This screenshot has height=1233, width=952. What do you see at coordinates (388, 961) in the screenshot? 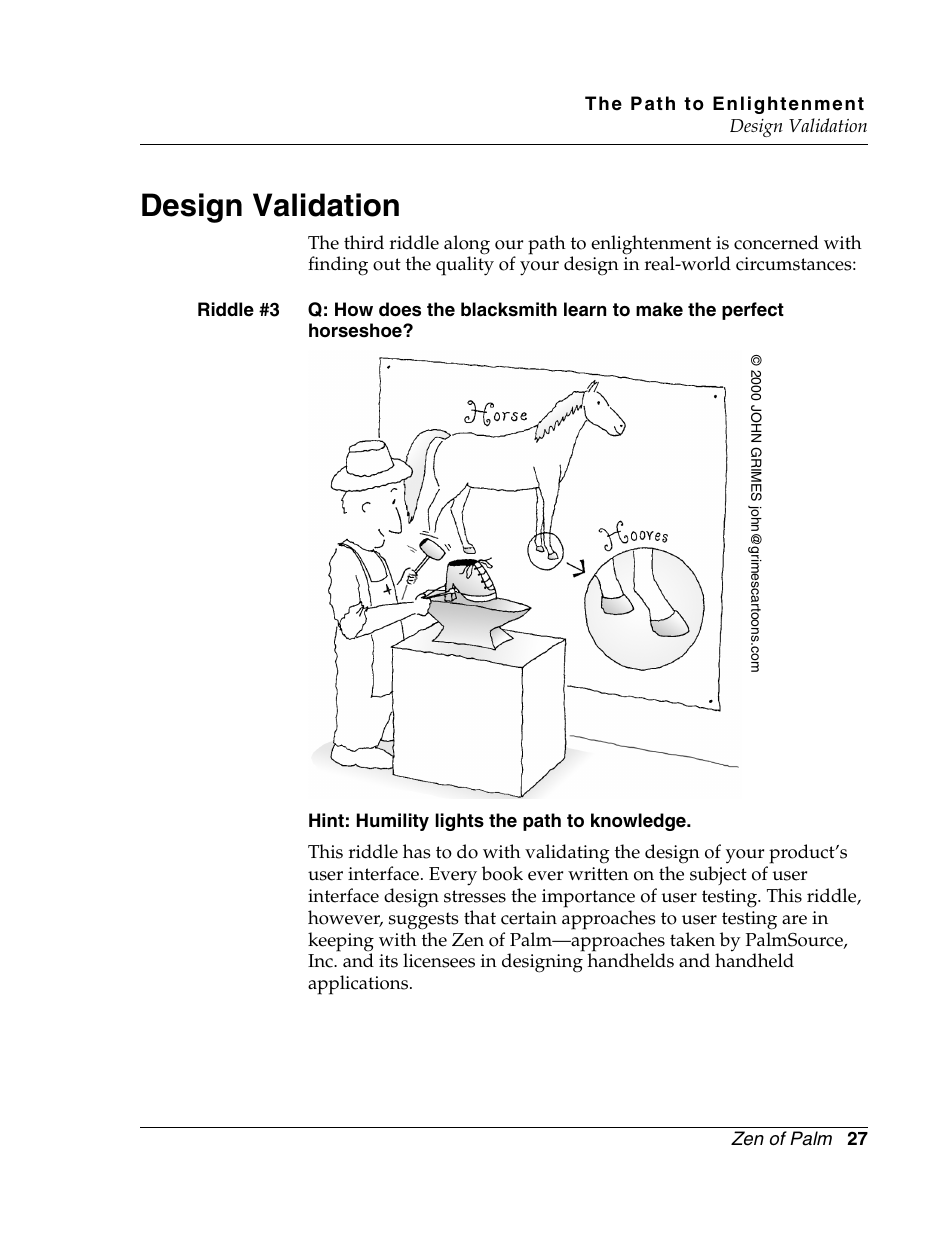
I see `its` at bounding box center [388, 961].
